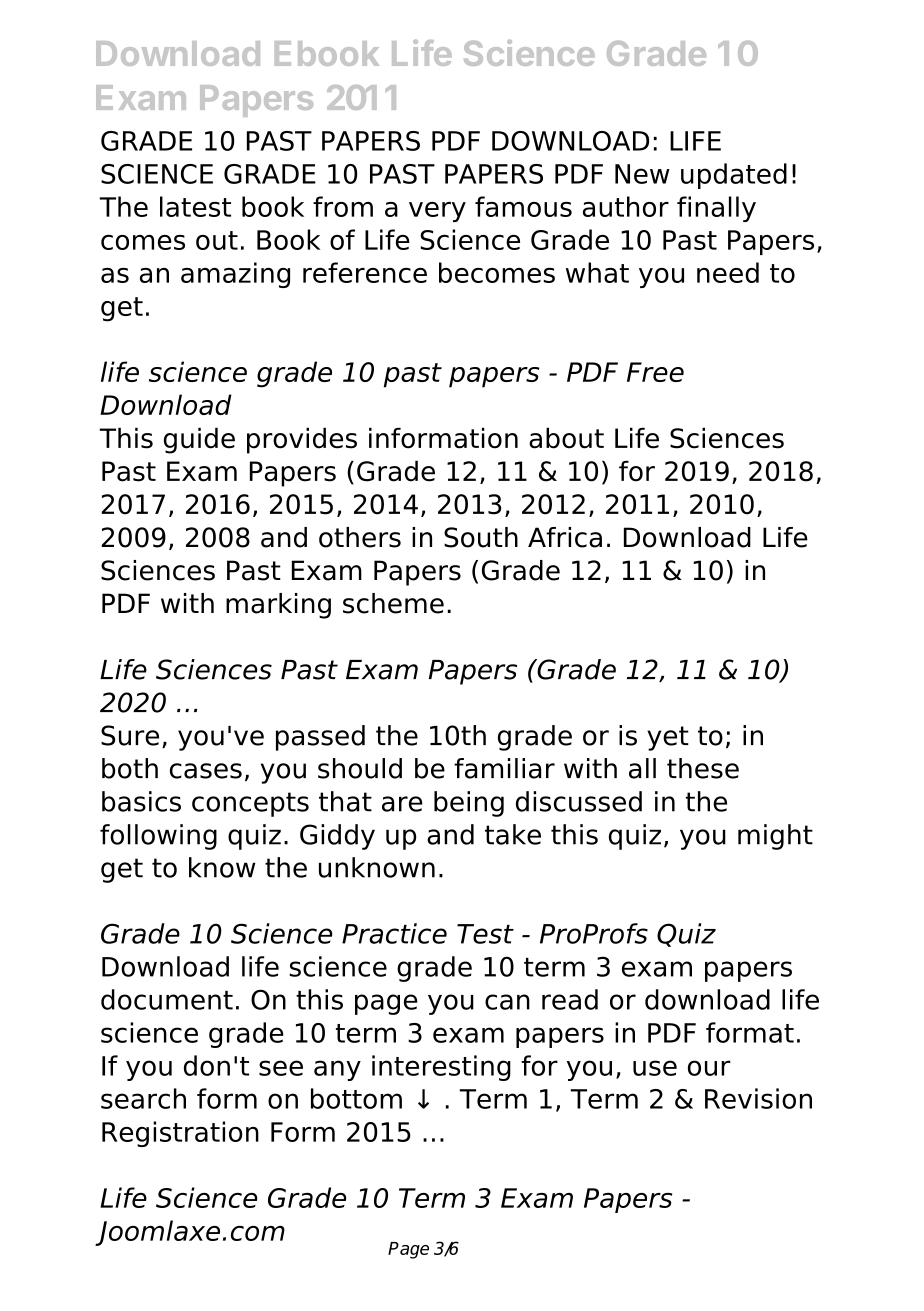 This screenshot has height=1311, width=924. What do you see at coordinates (235, 275) in the screenshot?
I see `amazing` at bounding box center [235, 275].
